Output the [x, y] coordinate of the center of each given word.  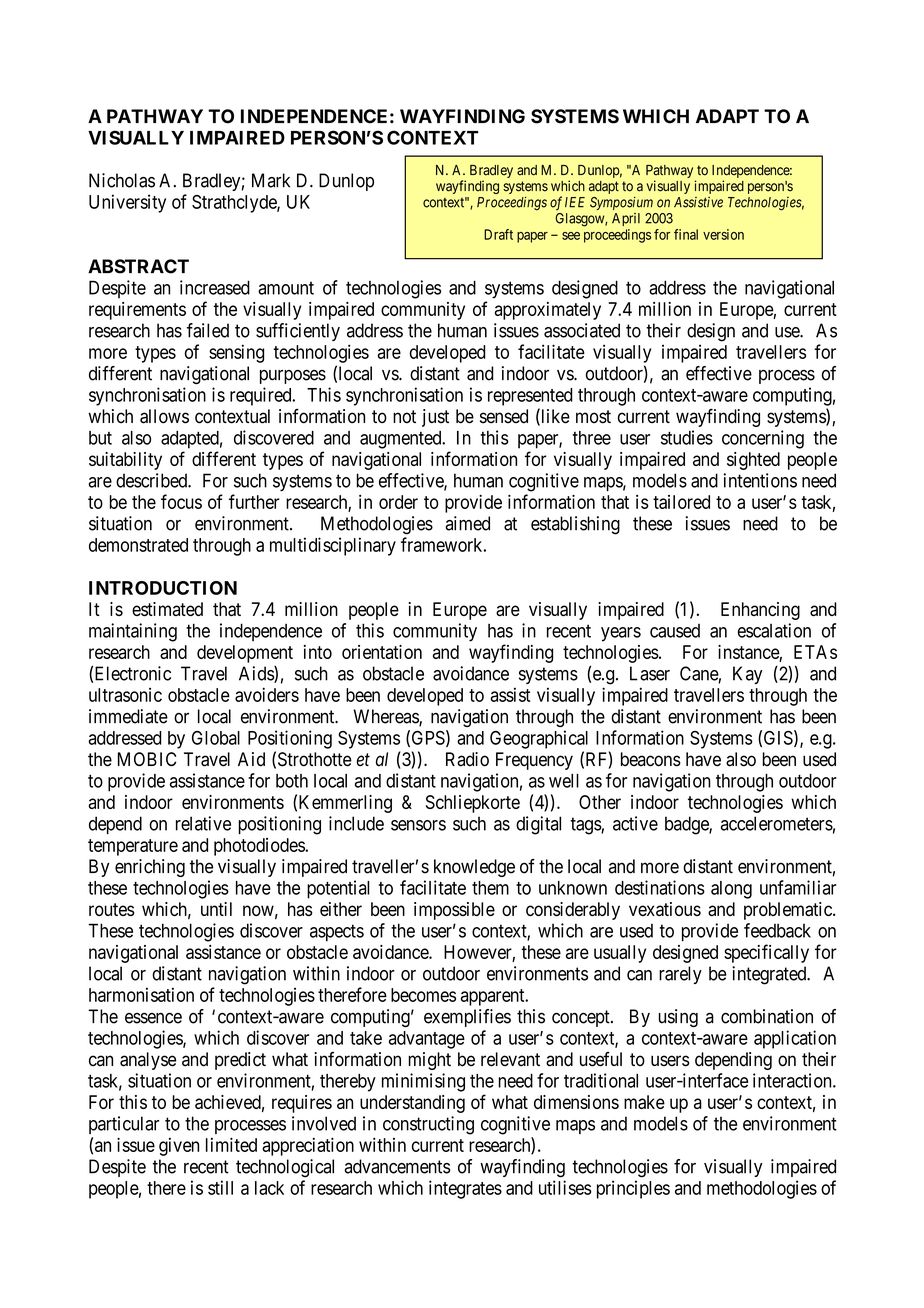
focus [181, 501]
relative [203, 823]
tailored [681, 502]
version [723, 234]
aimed [467, 523]
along [731, 890]
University [127, 203]
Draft [498, 234]
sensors [418, 825]
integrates [465, 1189]
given [179, 1147]
